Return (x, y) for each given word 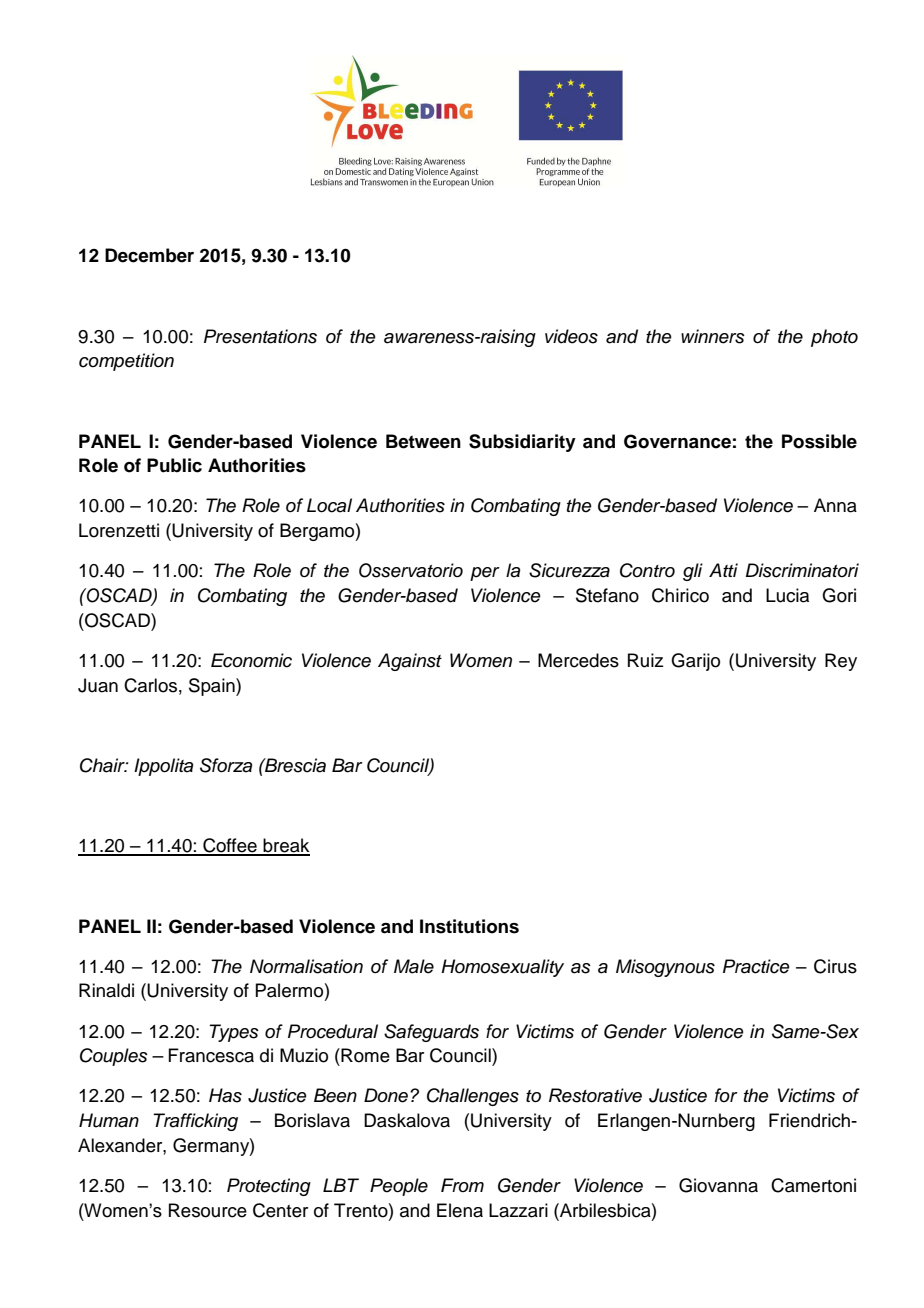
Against (410, 662)
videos (571, 336)
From (462, 1185)
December (149, 255)
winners (713, 336)
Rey (841, 662)
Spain (213, 687)
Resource (208, 1210)
